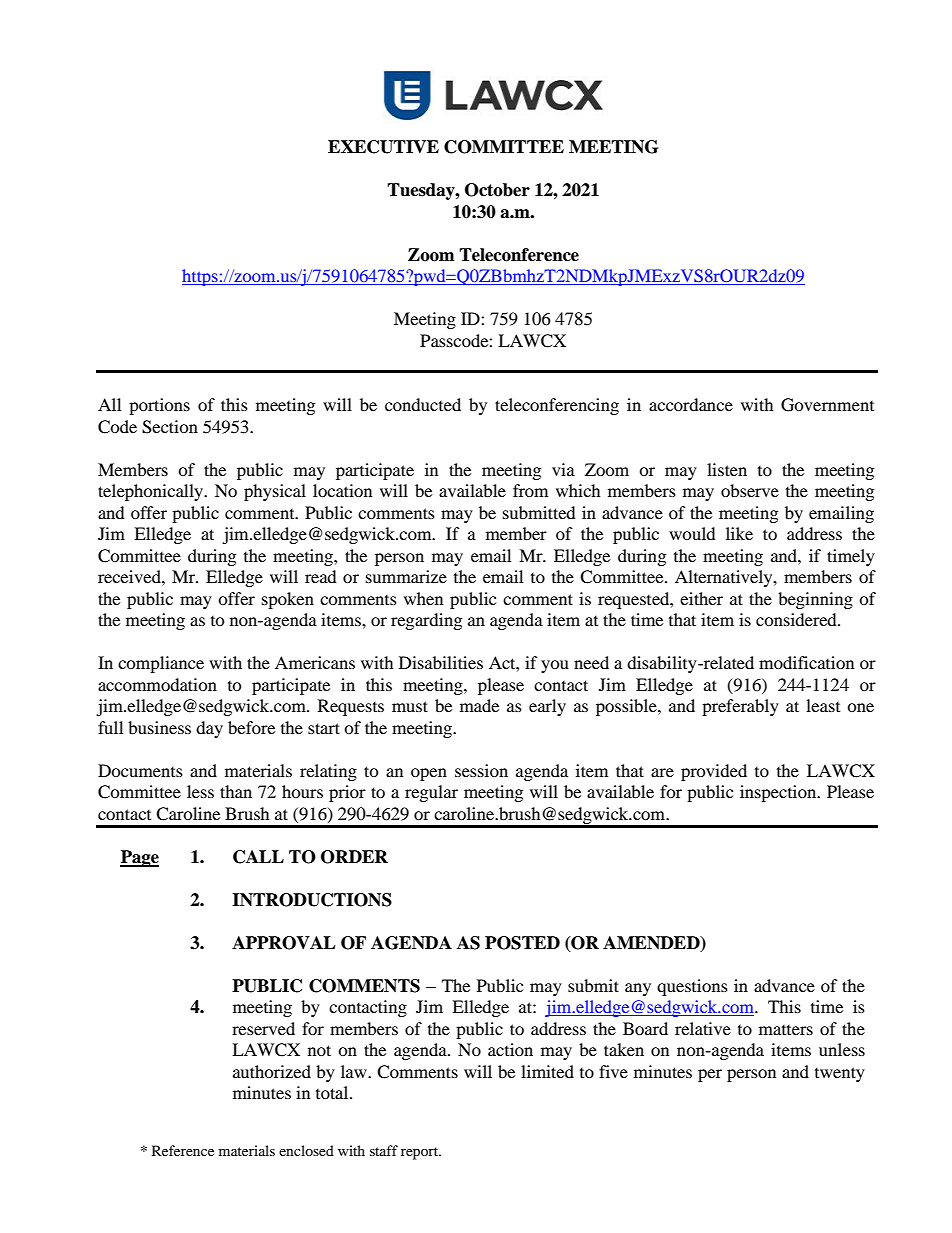 This screenshot has width=952, height=1233. Describe the element at coordinates (519, 255) in the screenshot. I see `Teleconference` at that location.
